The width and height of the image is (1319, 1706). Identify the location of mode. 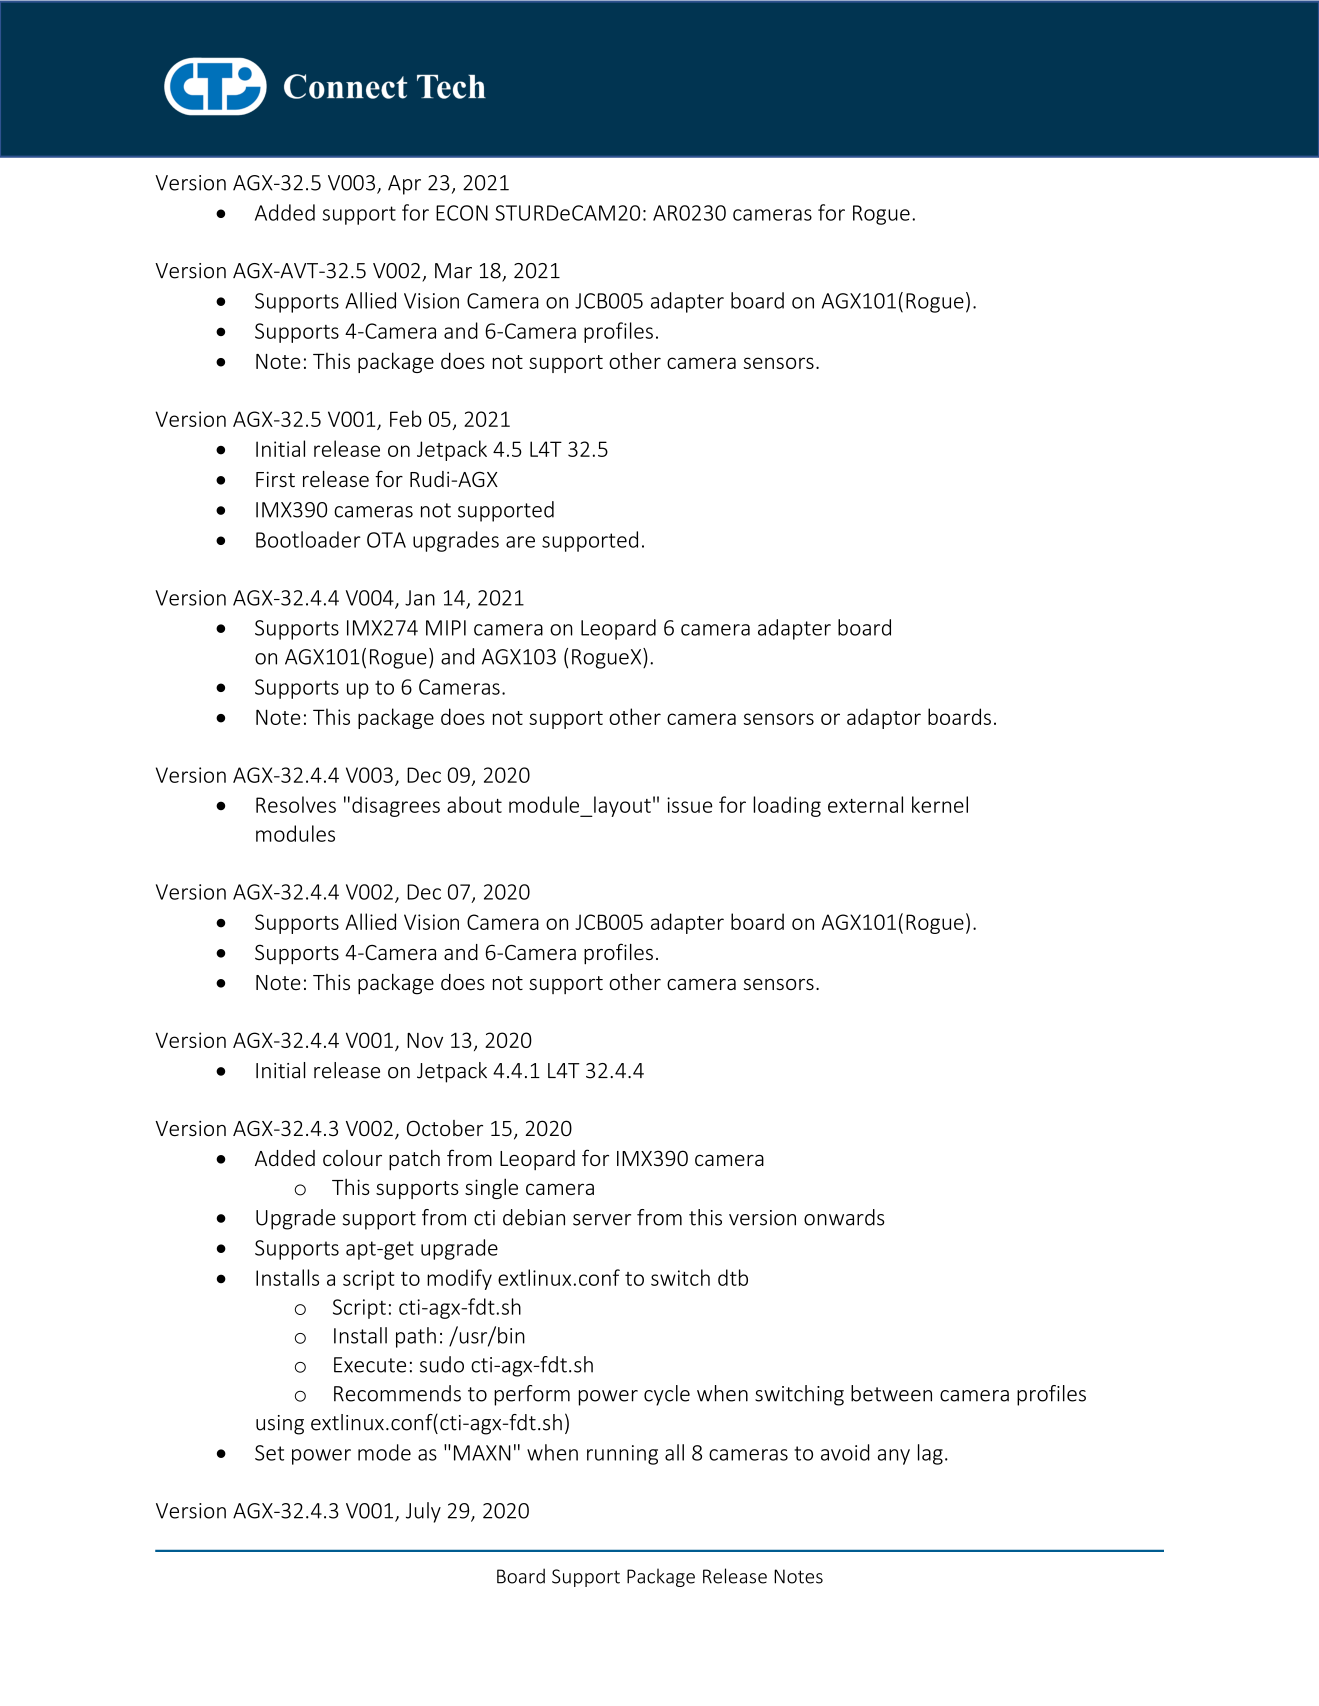
(384, 1452).
